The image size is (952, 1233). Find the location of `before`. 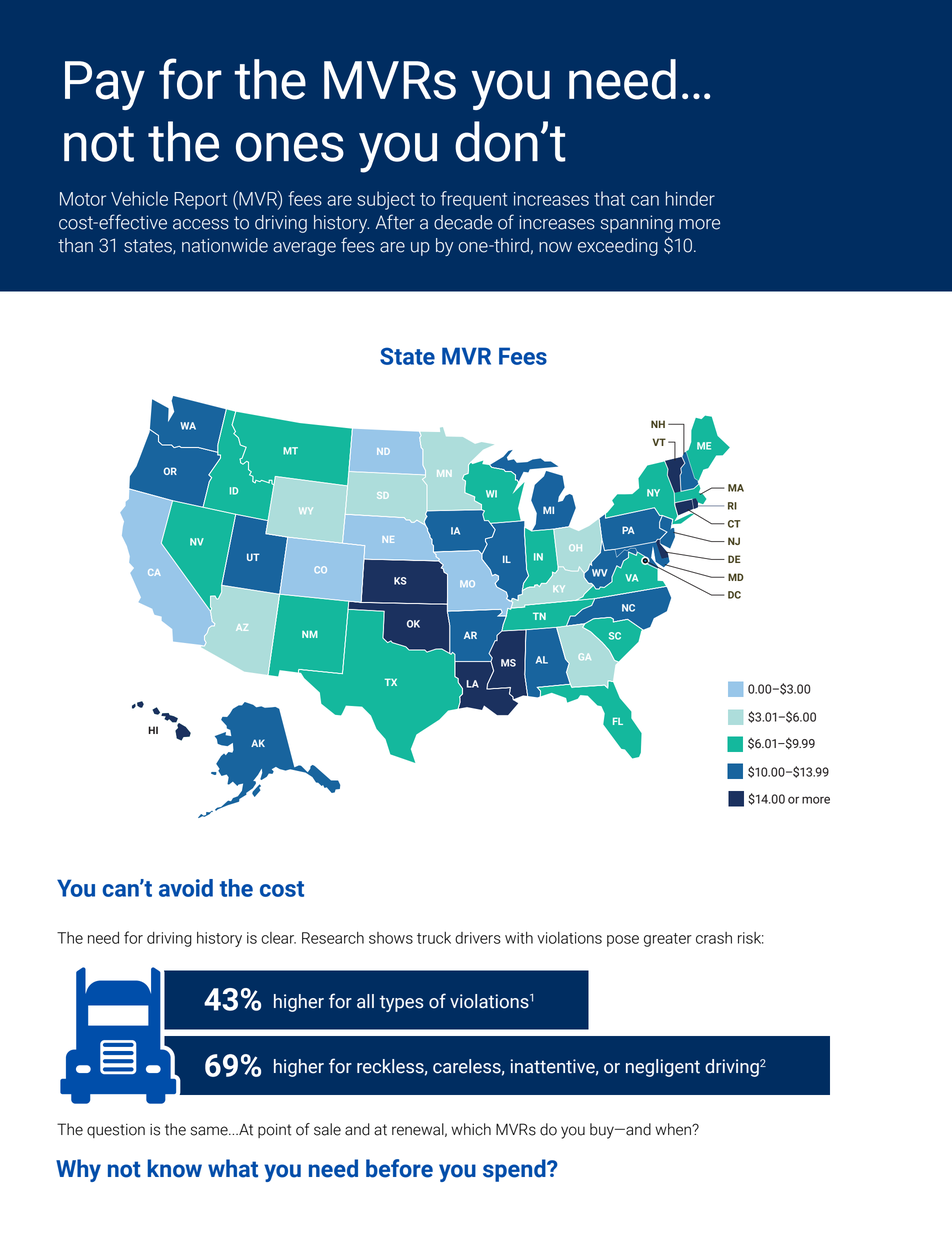

before is located at coordinates (399, 1168).
